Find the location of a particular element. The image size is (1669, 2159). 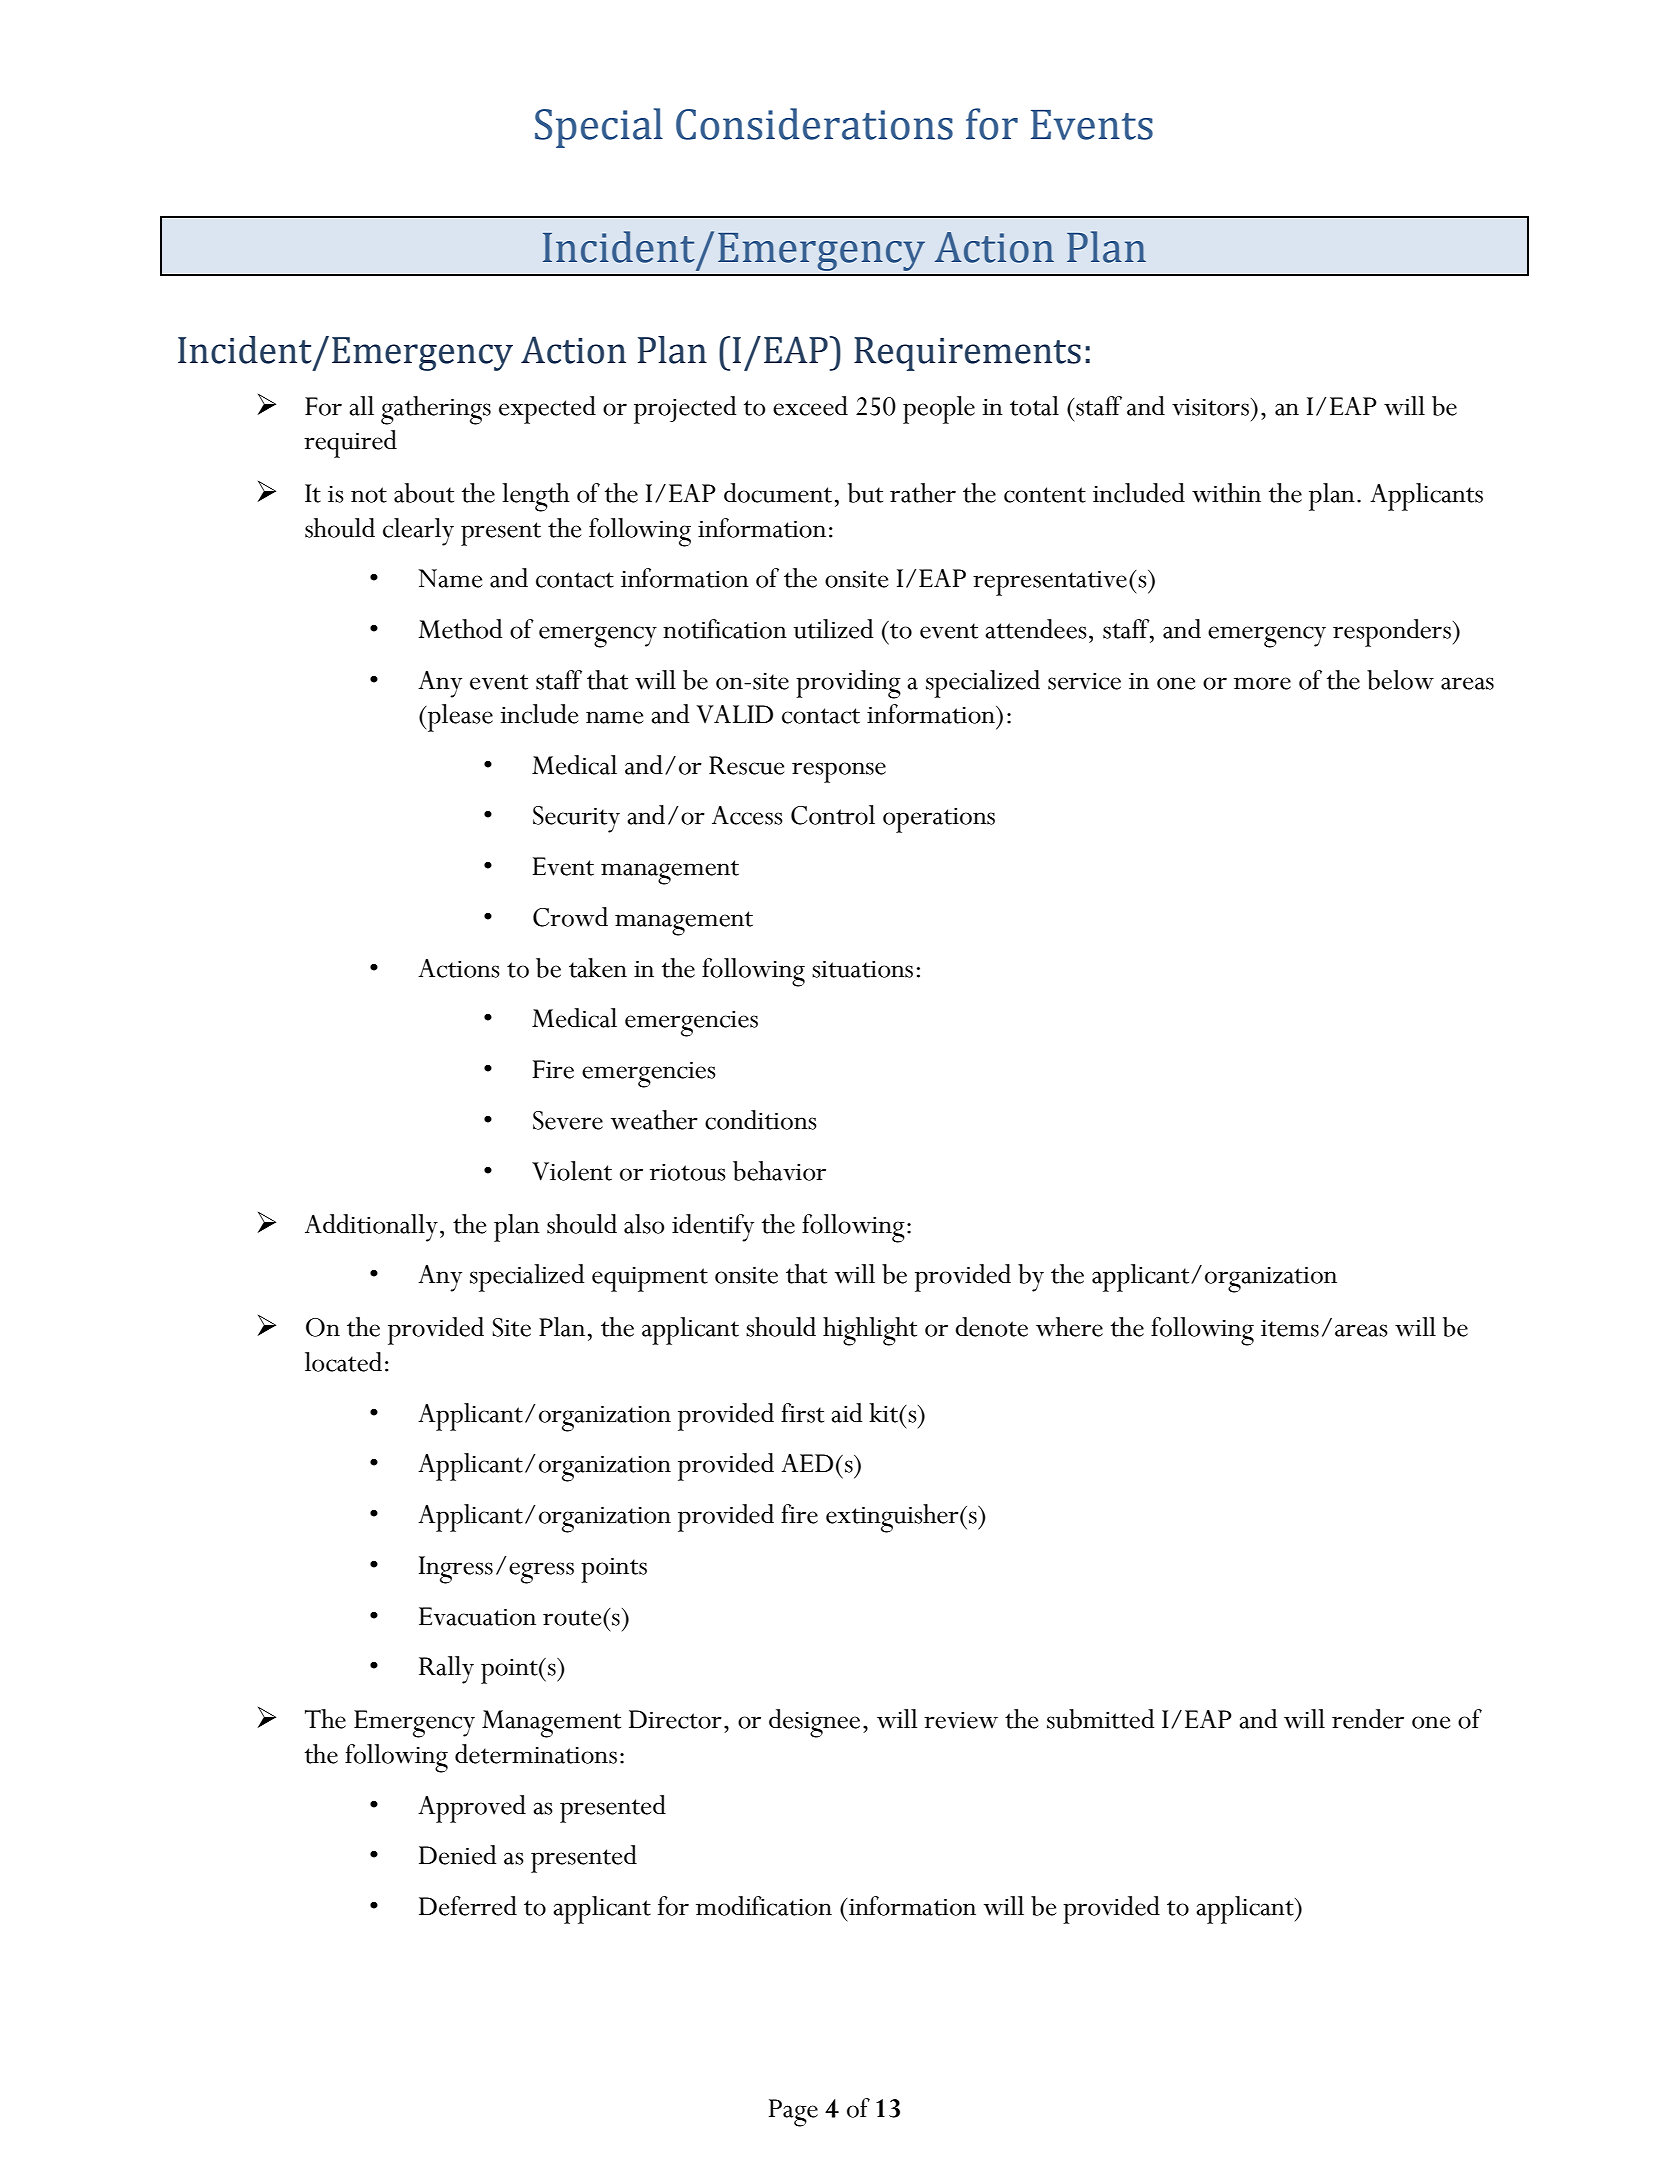

Considerations is located at coordinates (814, 124).
